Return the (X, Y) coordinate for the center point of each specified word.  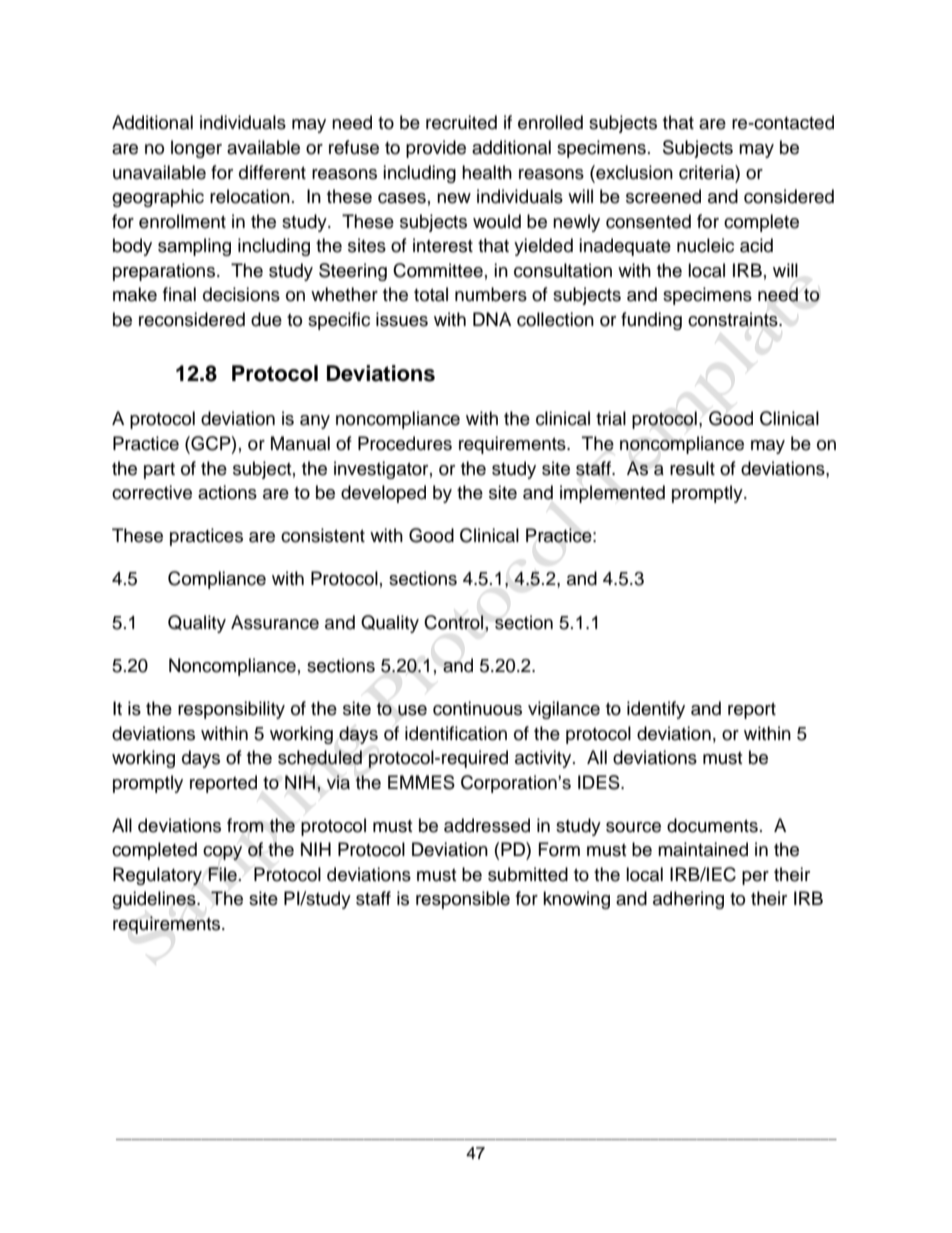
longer (196, 149)
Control (455, 622)
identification (456, 733)
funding (651, 321)
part (159, 471)
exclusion (633, 172)
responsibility (231, 710)
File (223, 874)
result (692, 468)
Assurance (275, 622)
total (431, 294)
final (179, 294)
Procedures (405, 443)
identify (656, 710)
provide (436, 149)
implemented (612, 494)
